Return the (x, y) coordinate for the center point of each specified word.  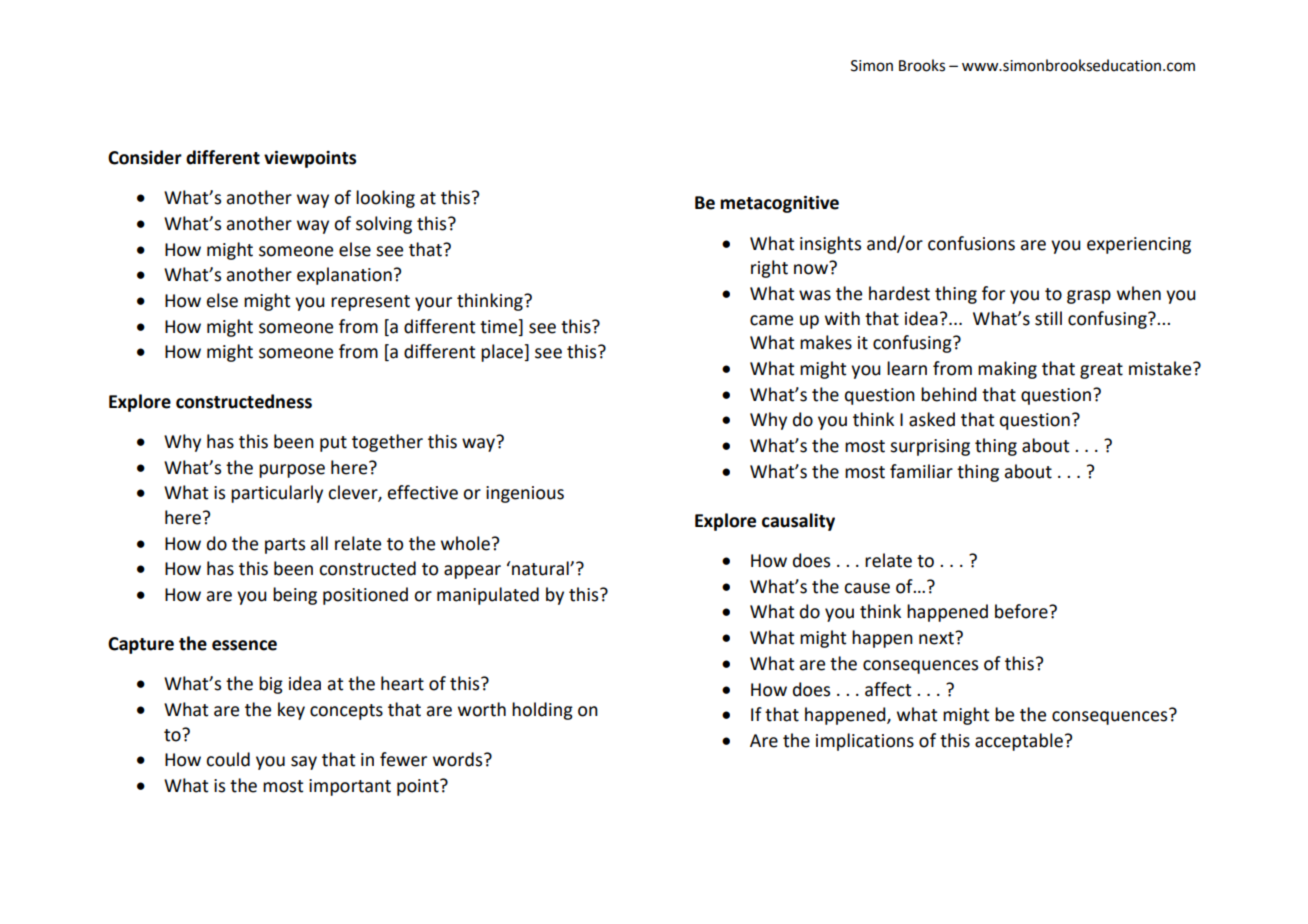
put (333, 444)
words (459, 759)
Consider (145, 157)
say (304, 763)
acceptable (1019, 742)
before (1022, 611)
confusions (971, 243)
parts (285, 546)
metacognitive (779, 204)
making (1007, 370)
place (503, 353)
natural (540, 568)
